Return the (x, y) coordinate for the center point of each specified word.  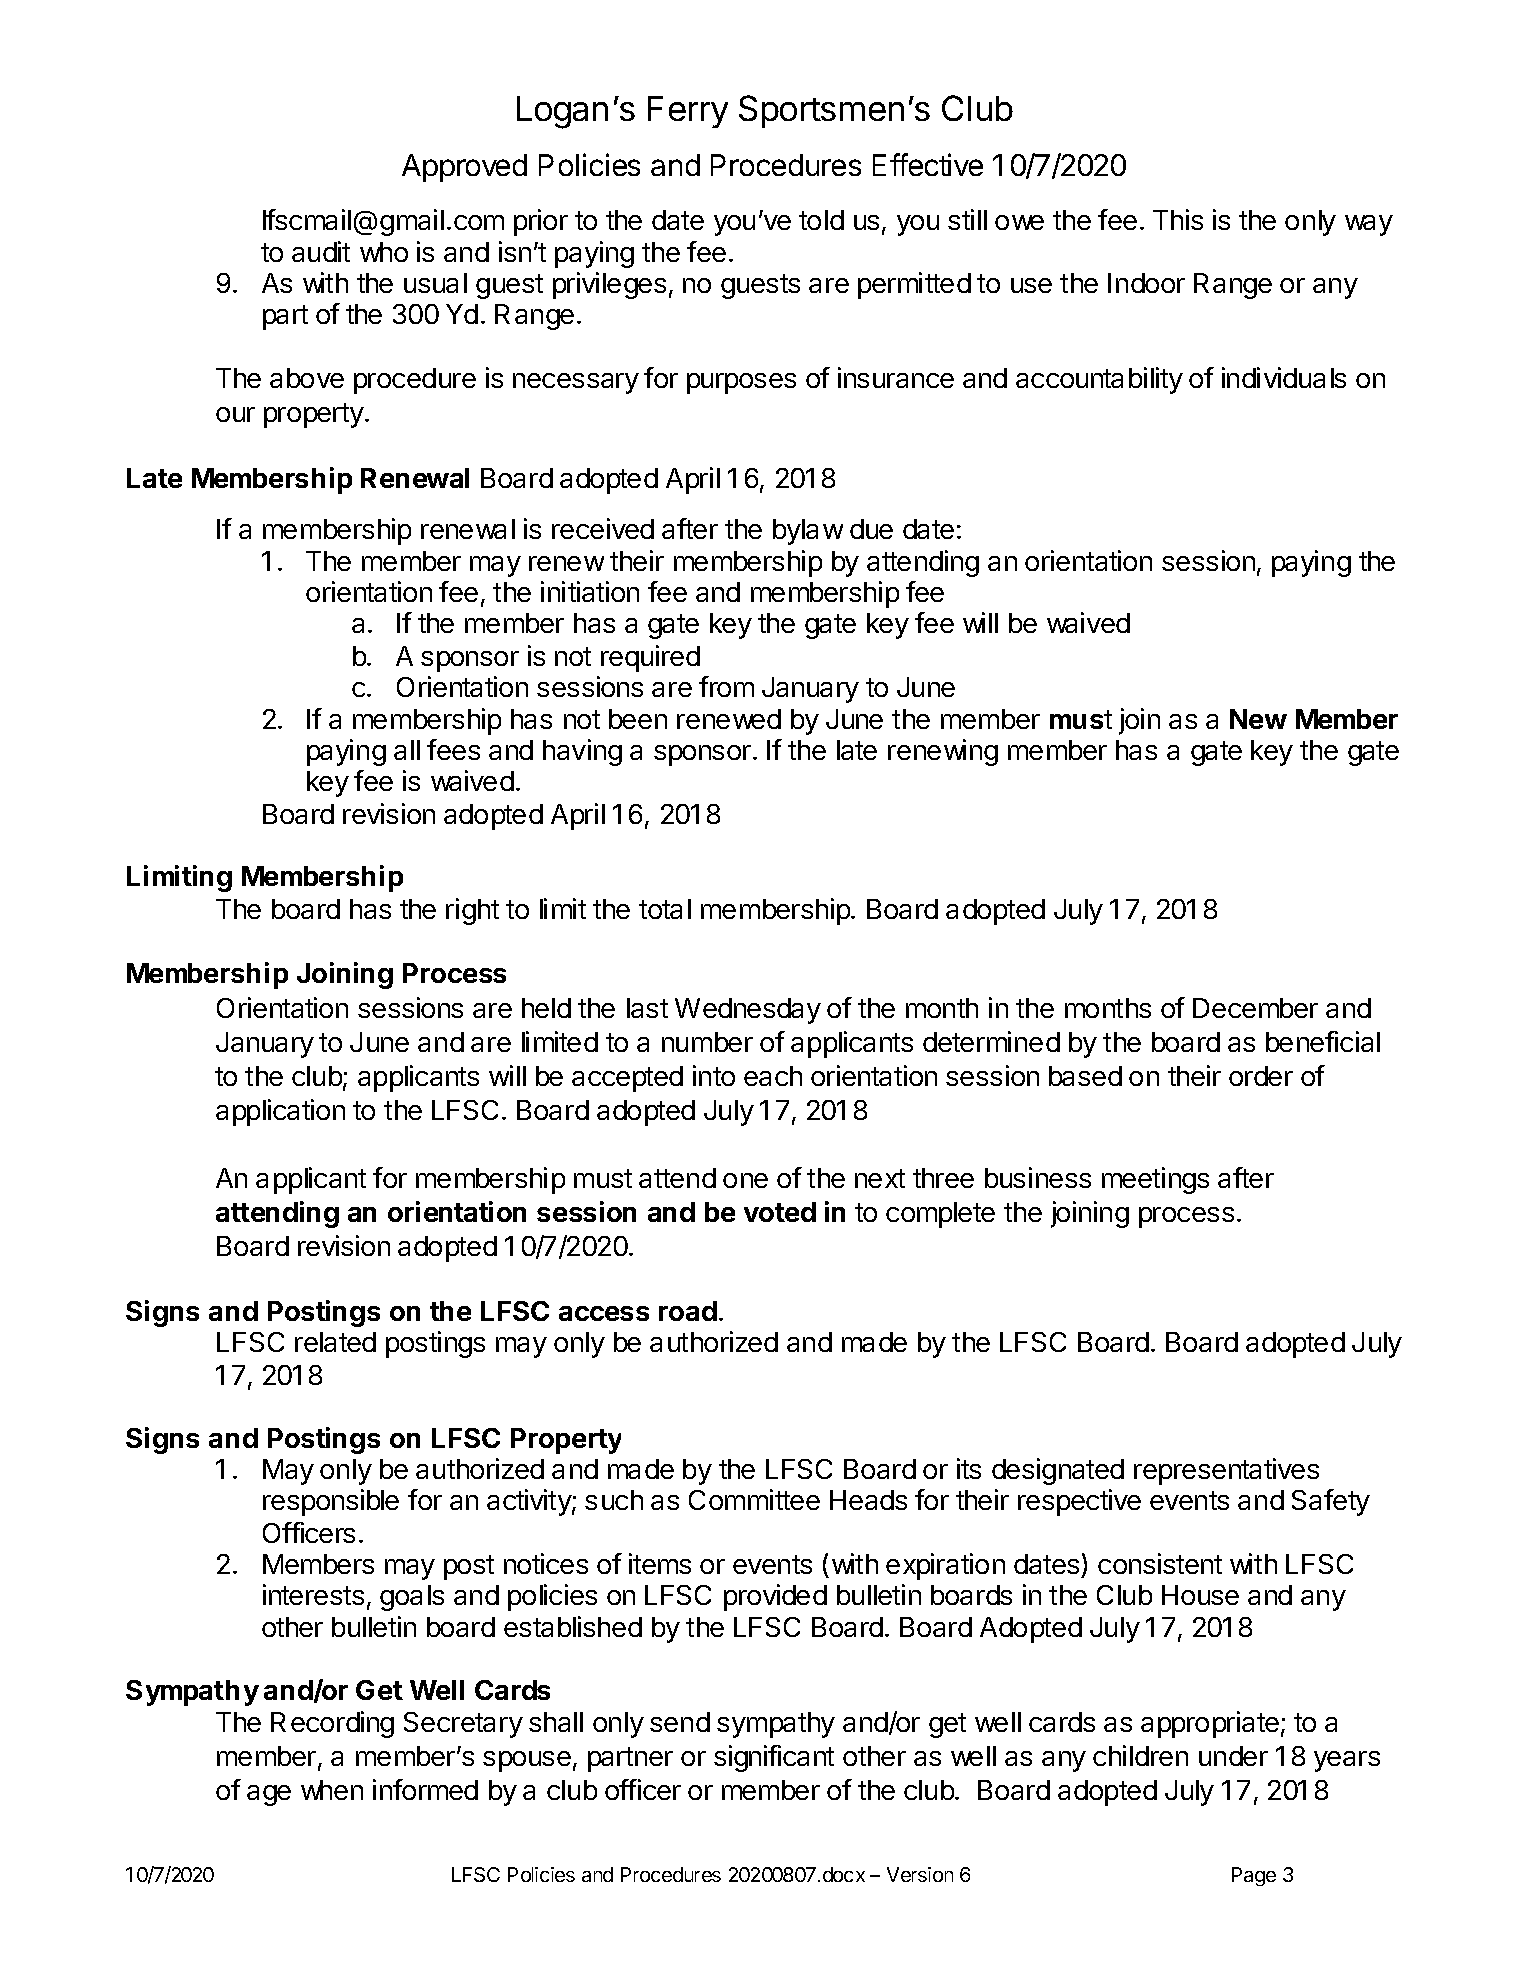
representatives (1226, 1471)
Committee (754, 1499)
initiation (590, 591)
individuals (1284, 377)
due (871, 529)
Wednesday (748, 1011)
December (1255, 1008)
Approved (464, 168)
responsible (331, 1502)
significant (774, 1758)
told (821, 220)
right (472, 911)
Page (1254, 1876)
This (1178, 219)
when (332, 1790)
